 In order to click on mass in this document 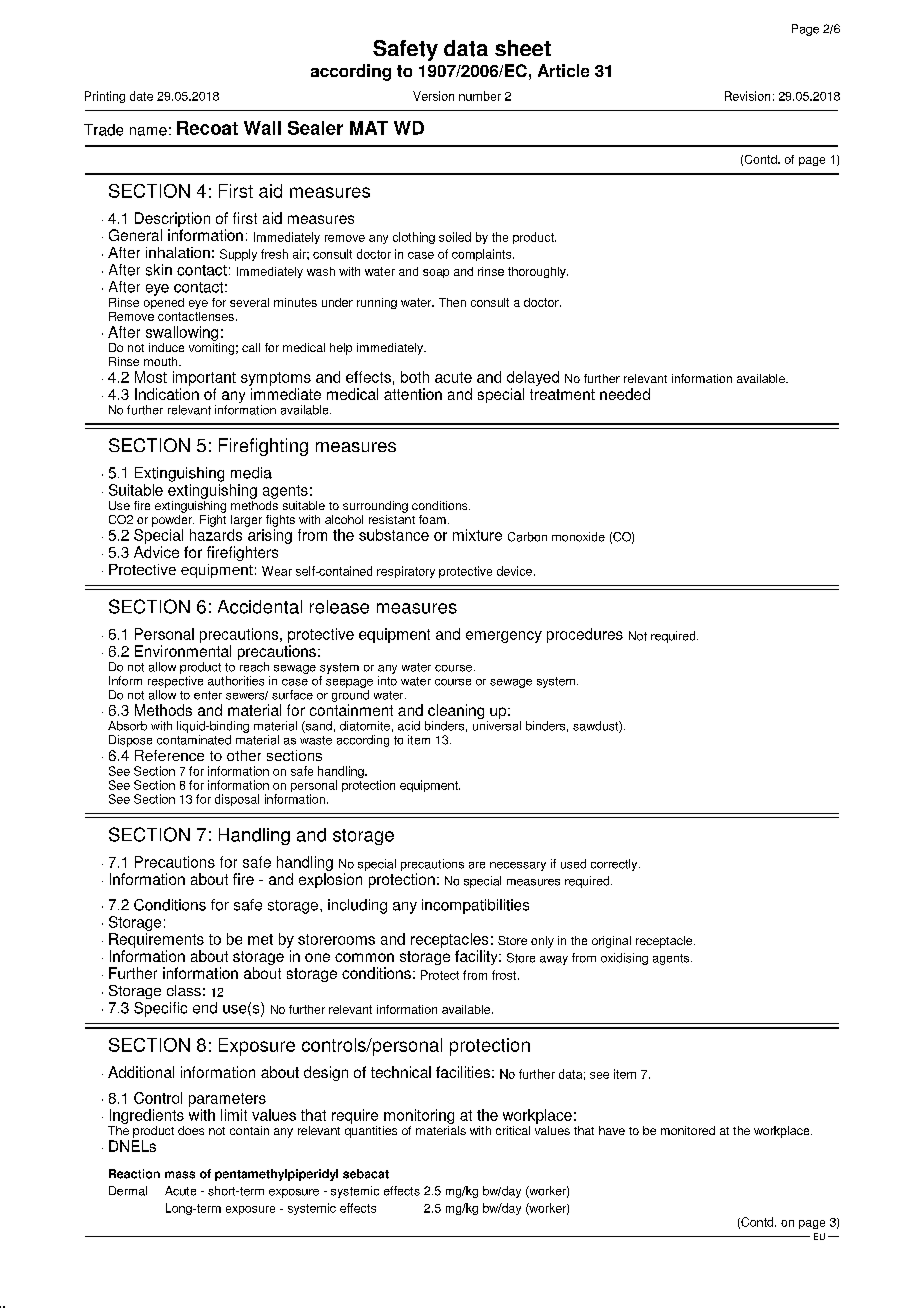, I will do `click(180, 1175)`.
